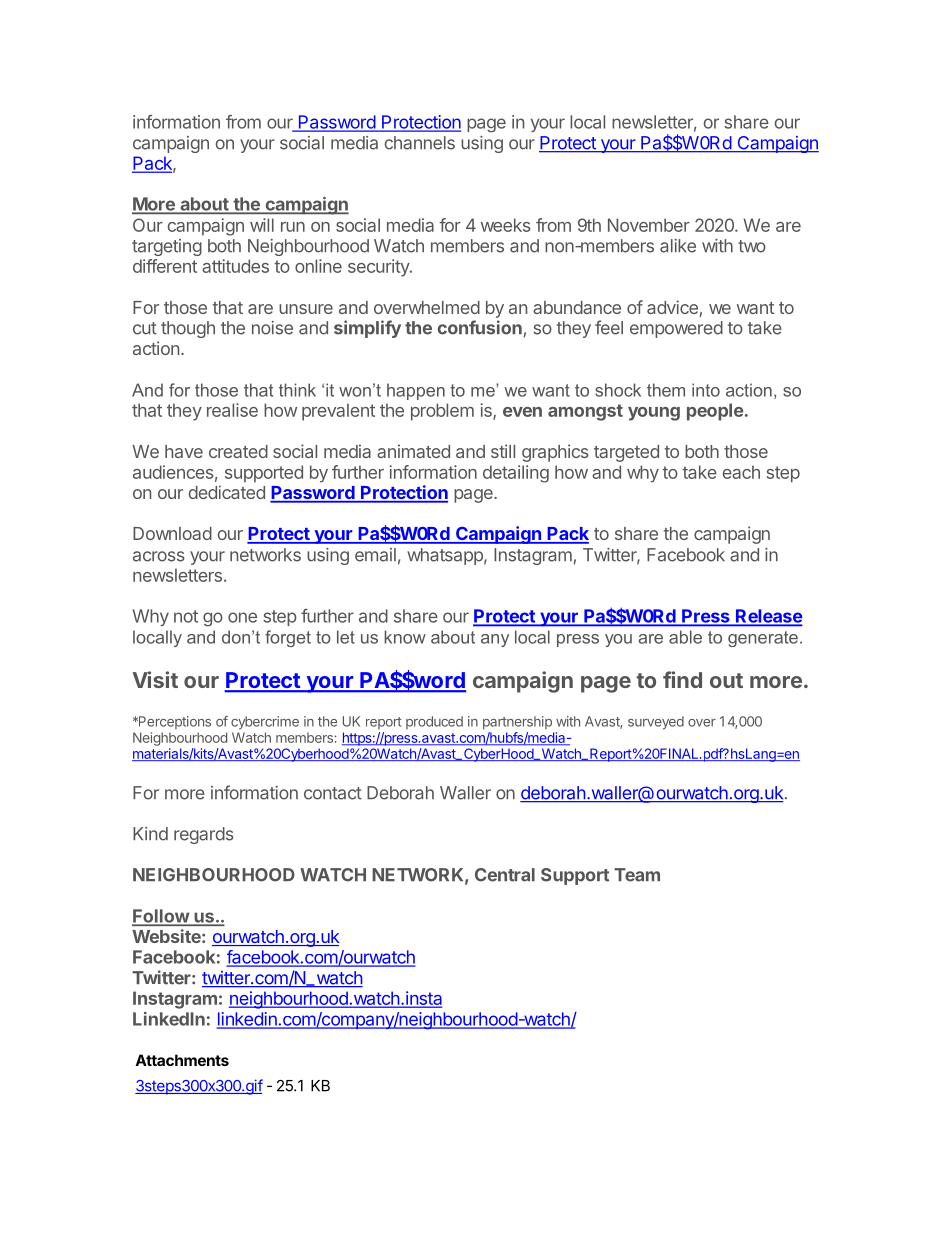 This document has height=1233, width=952. I want to click on channels, so click(419, 143).
